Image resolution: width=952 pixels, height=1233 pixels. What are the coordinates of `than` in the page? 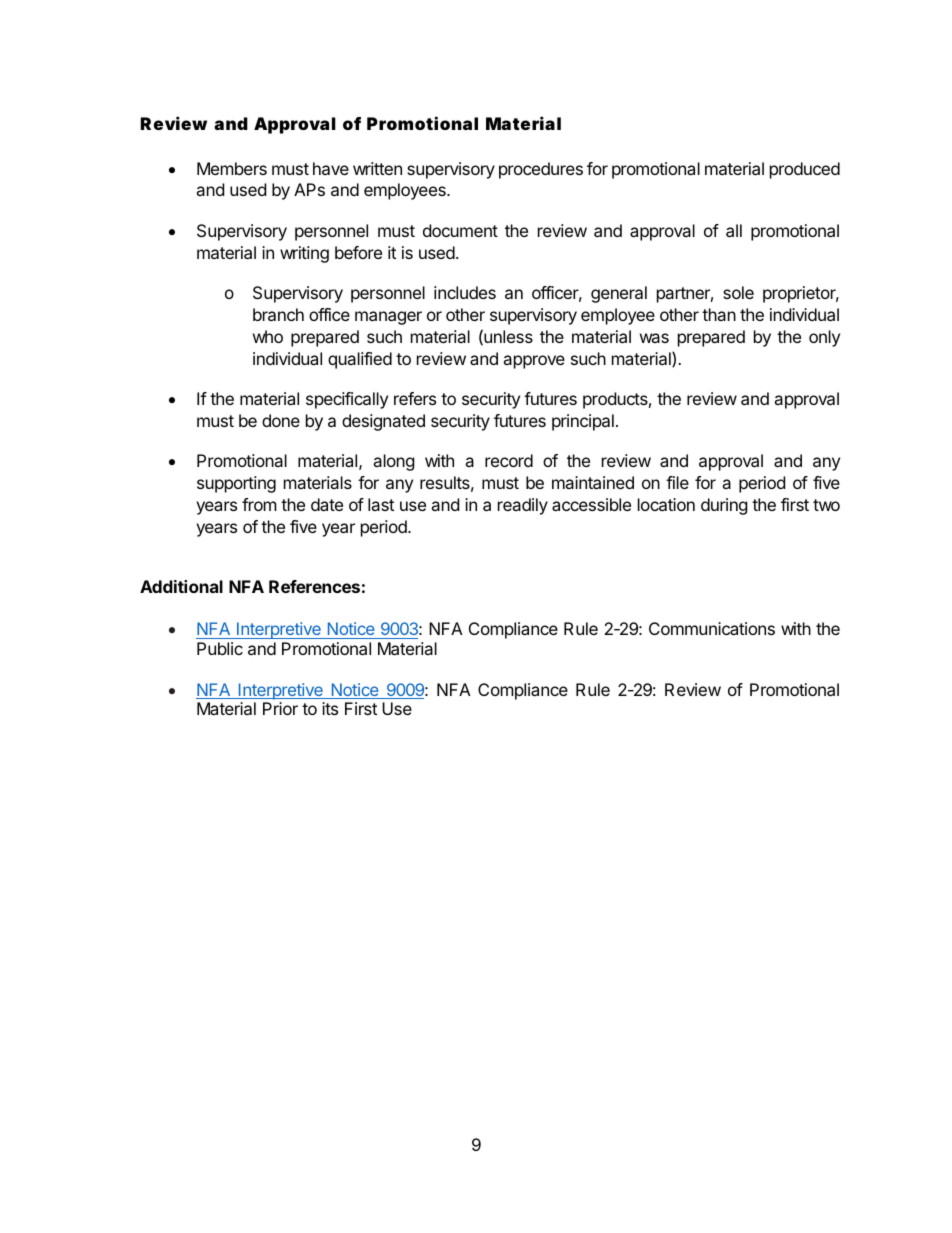 It's located at (719, 314).
